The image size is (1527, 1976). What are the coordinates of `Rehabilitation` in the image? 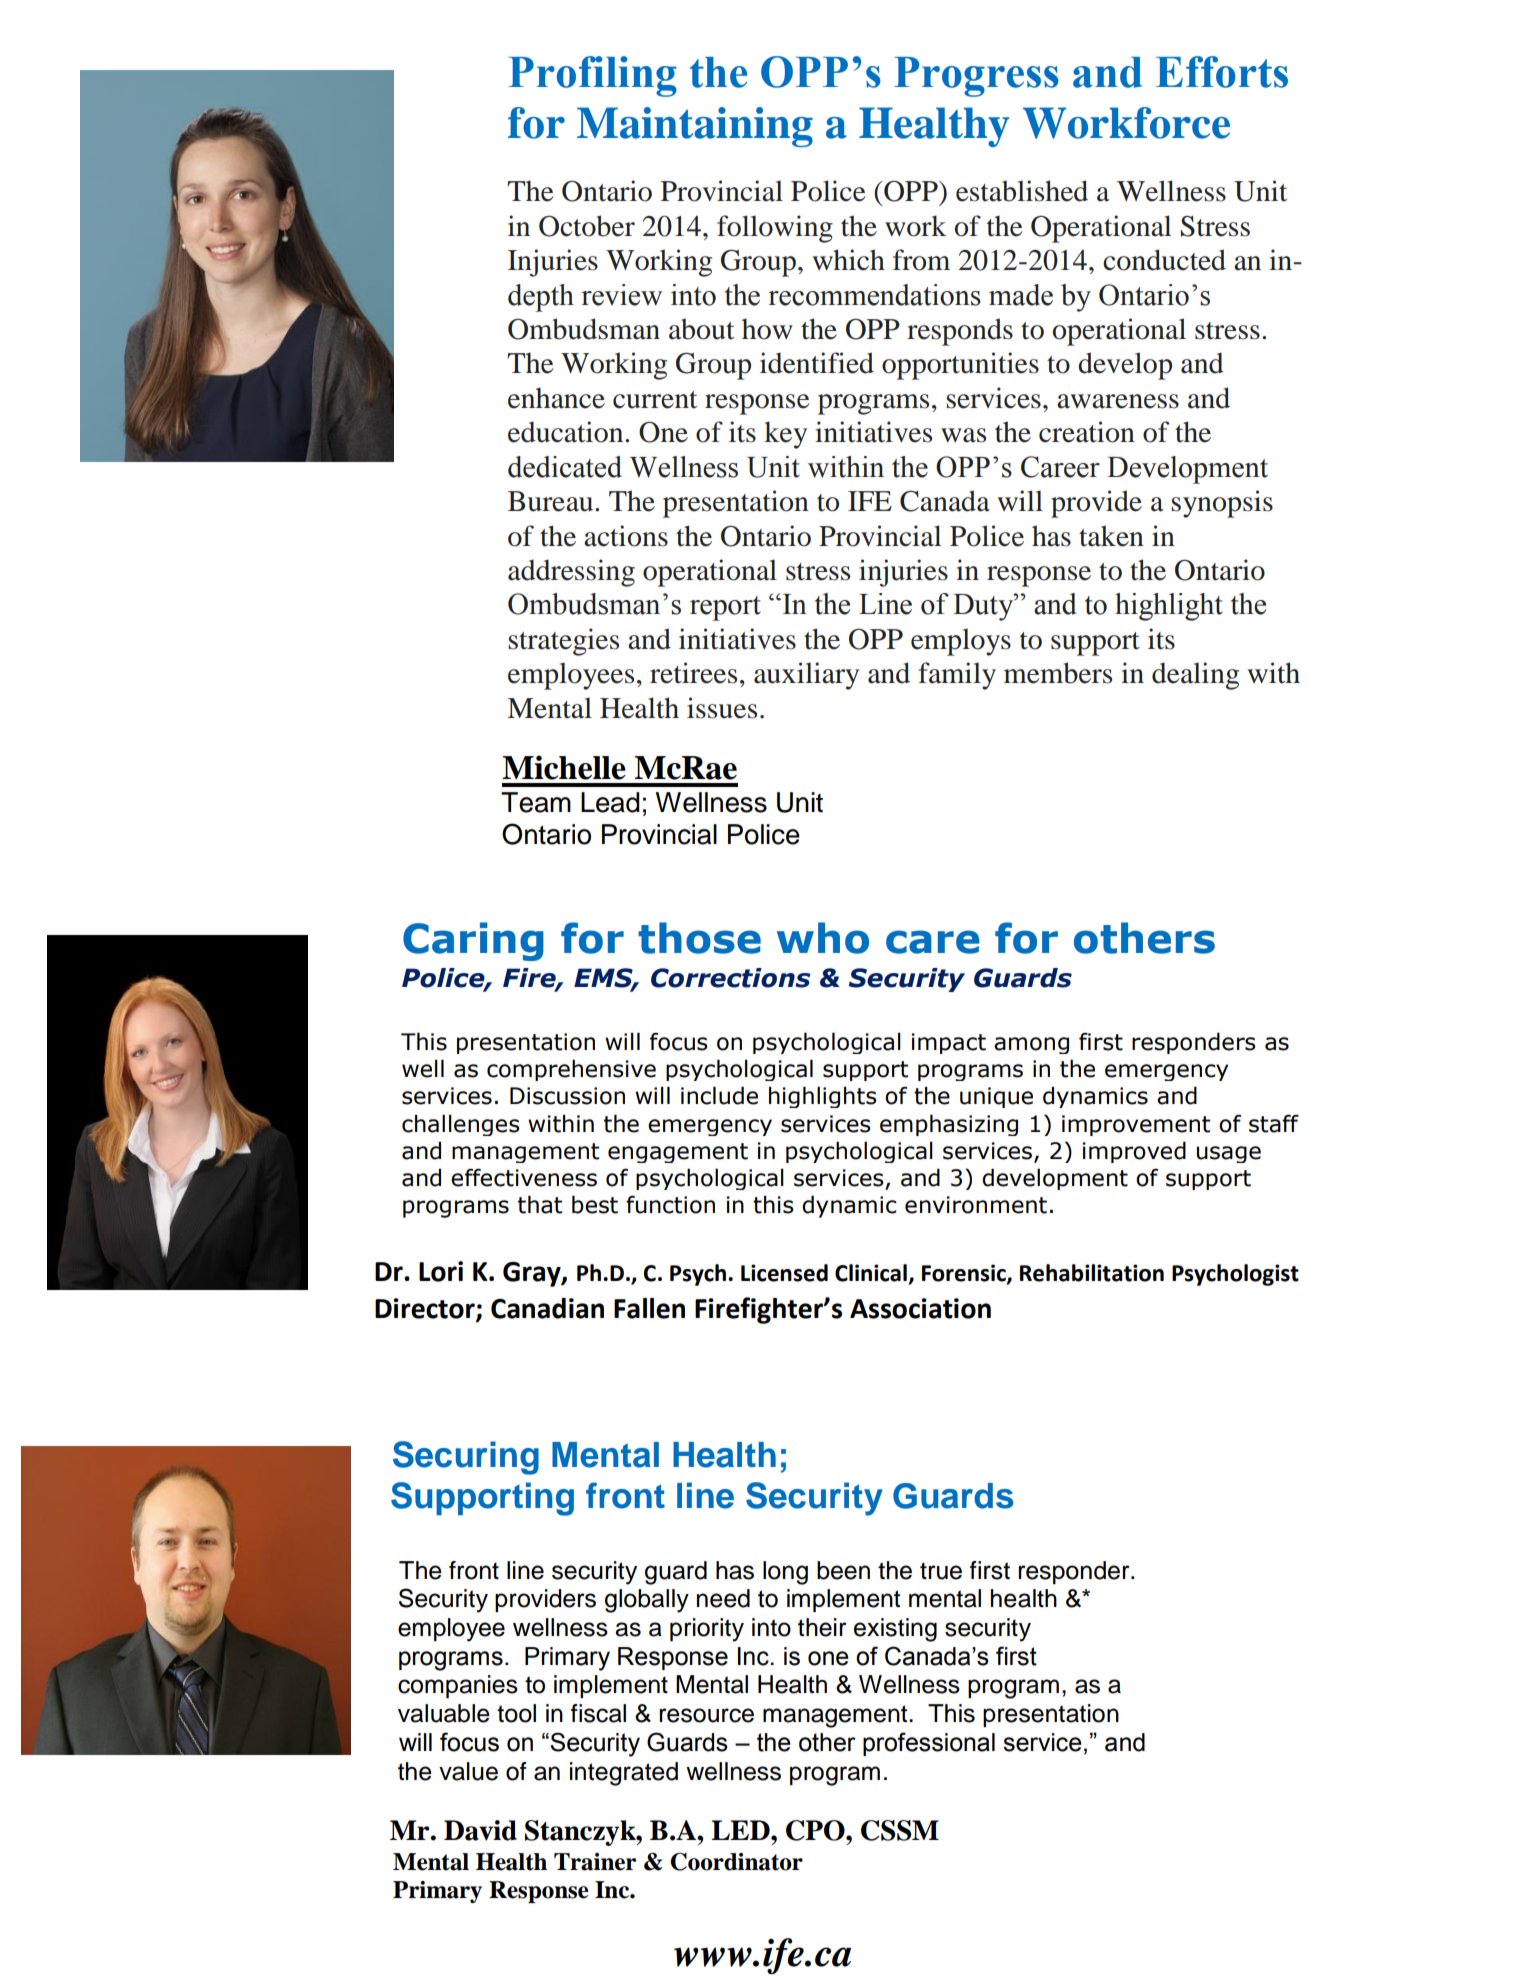 It's located at (1092, 1273).
